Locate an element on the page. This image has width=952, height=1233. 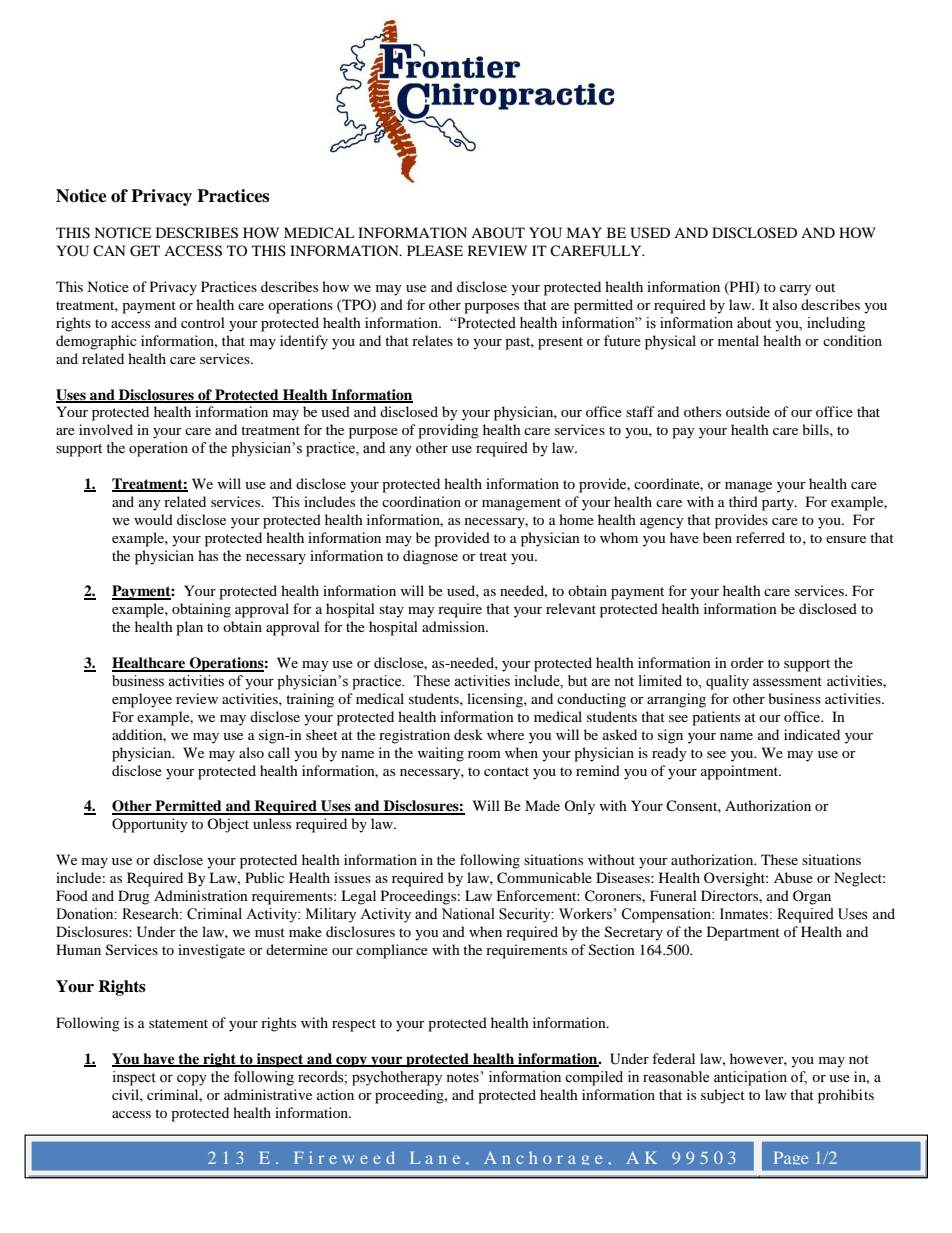
appointment is located at coordinates (741, 772).
